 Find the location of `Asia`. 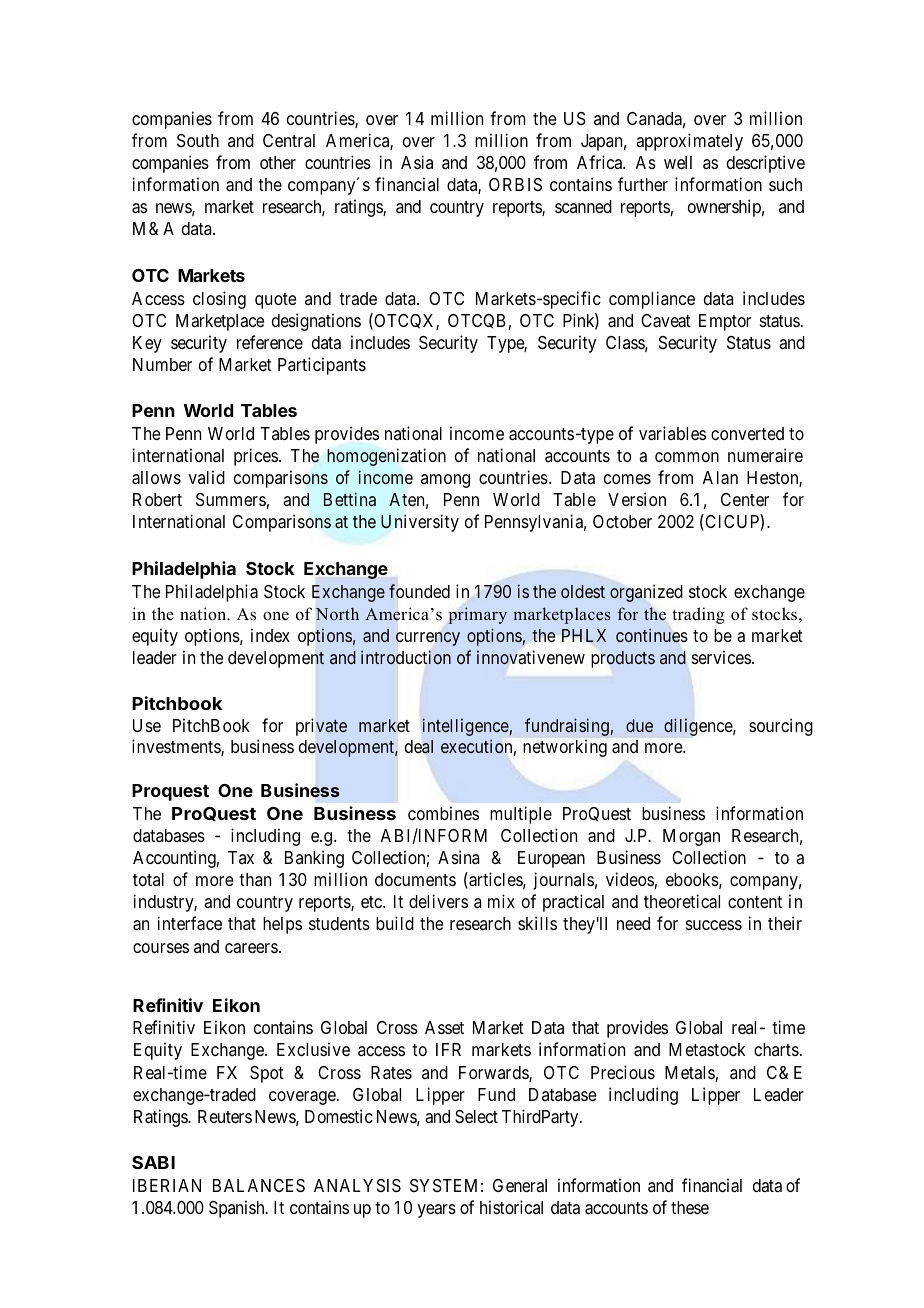

Asia is located at coordinates (417, 162).
